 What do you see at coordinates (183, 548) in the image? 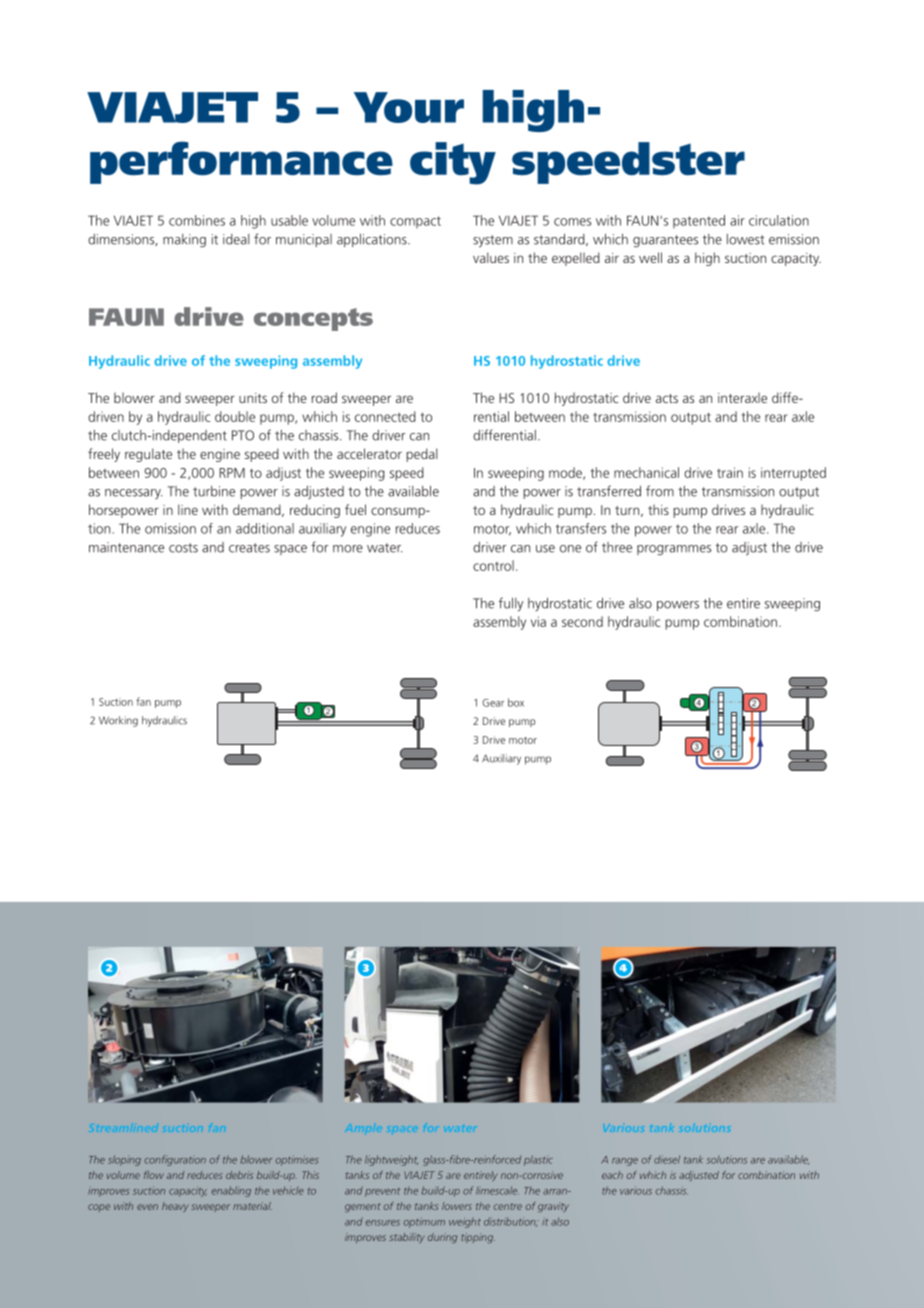
I see `costs` at bounding box center [183, 548].
